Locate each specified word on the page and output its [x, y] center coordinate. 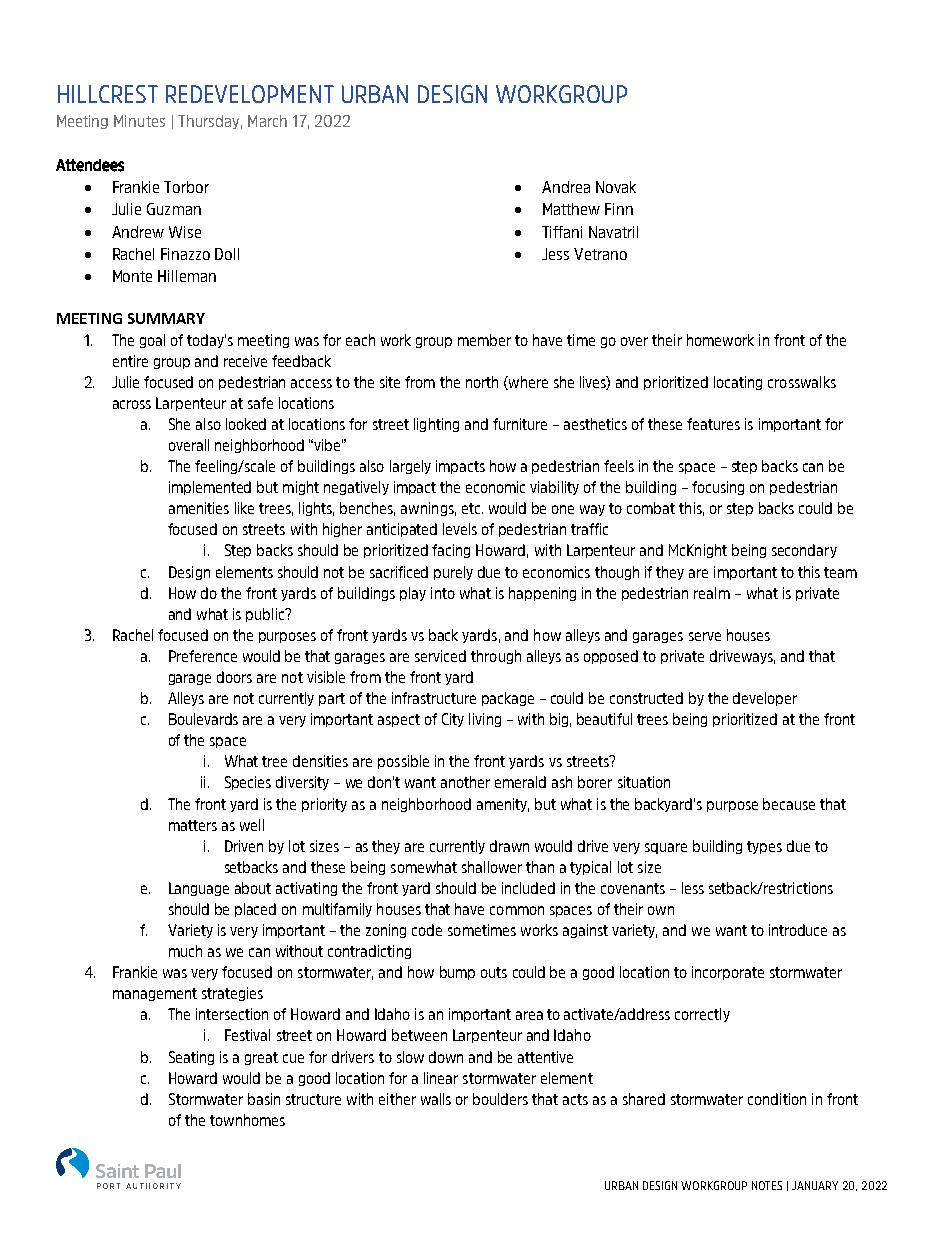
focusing [718, 488]
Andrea [566, 187]
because [789, 804]
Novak [616, 187]
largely [410, 467]
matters [193, 825]
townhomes [247, 1120]
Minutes [139, 121]
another [465, 782]
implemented [210, 488]
